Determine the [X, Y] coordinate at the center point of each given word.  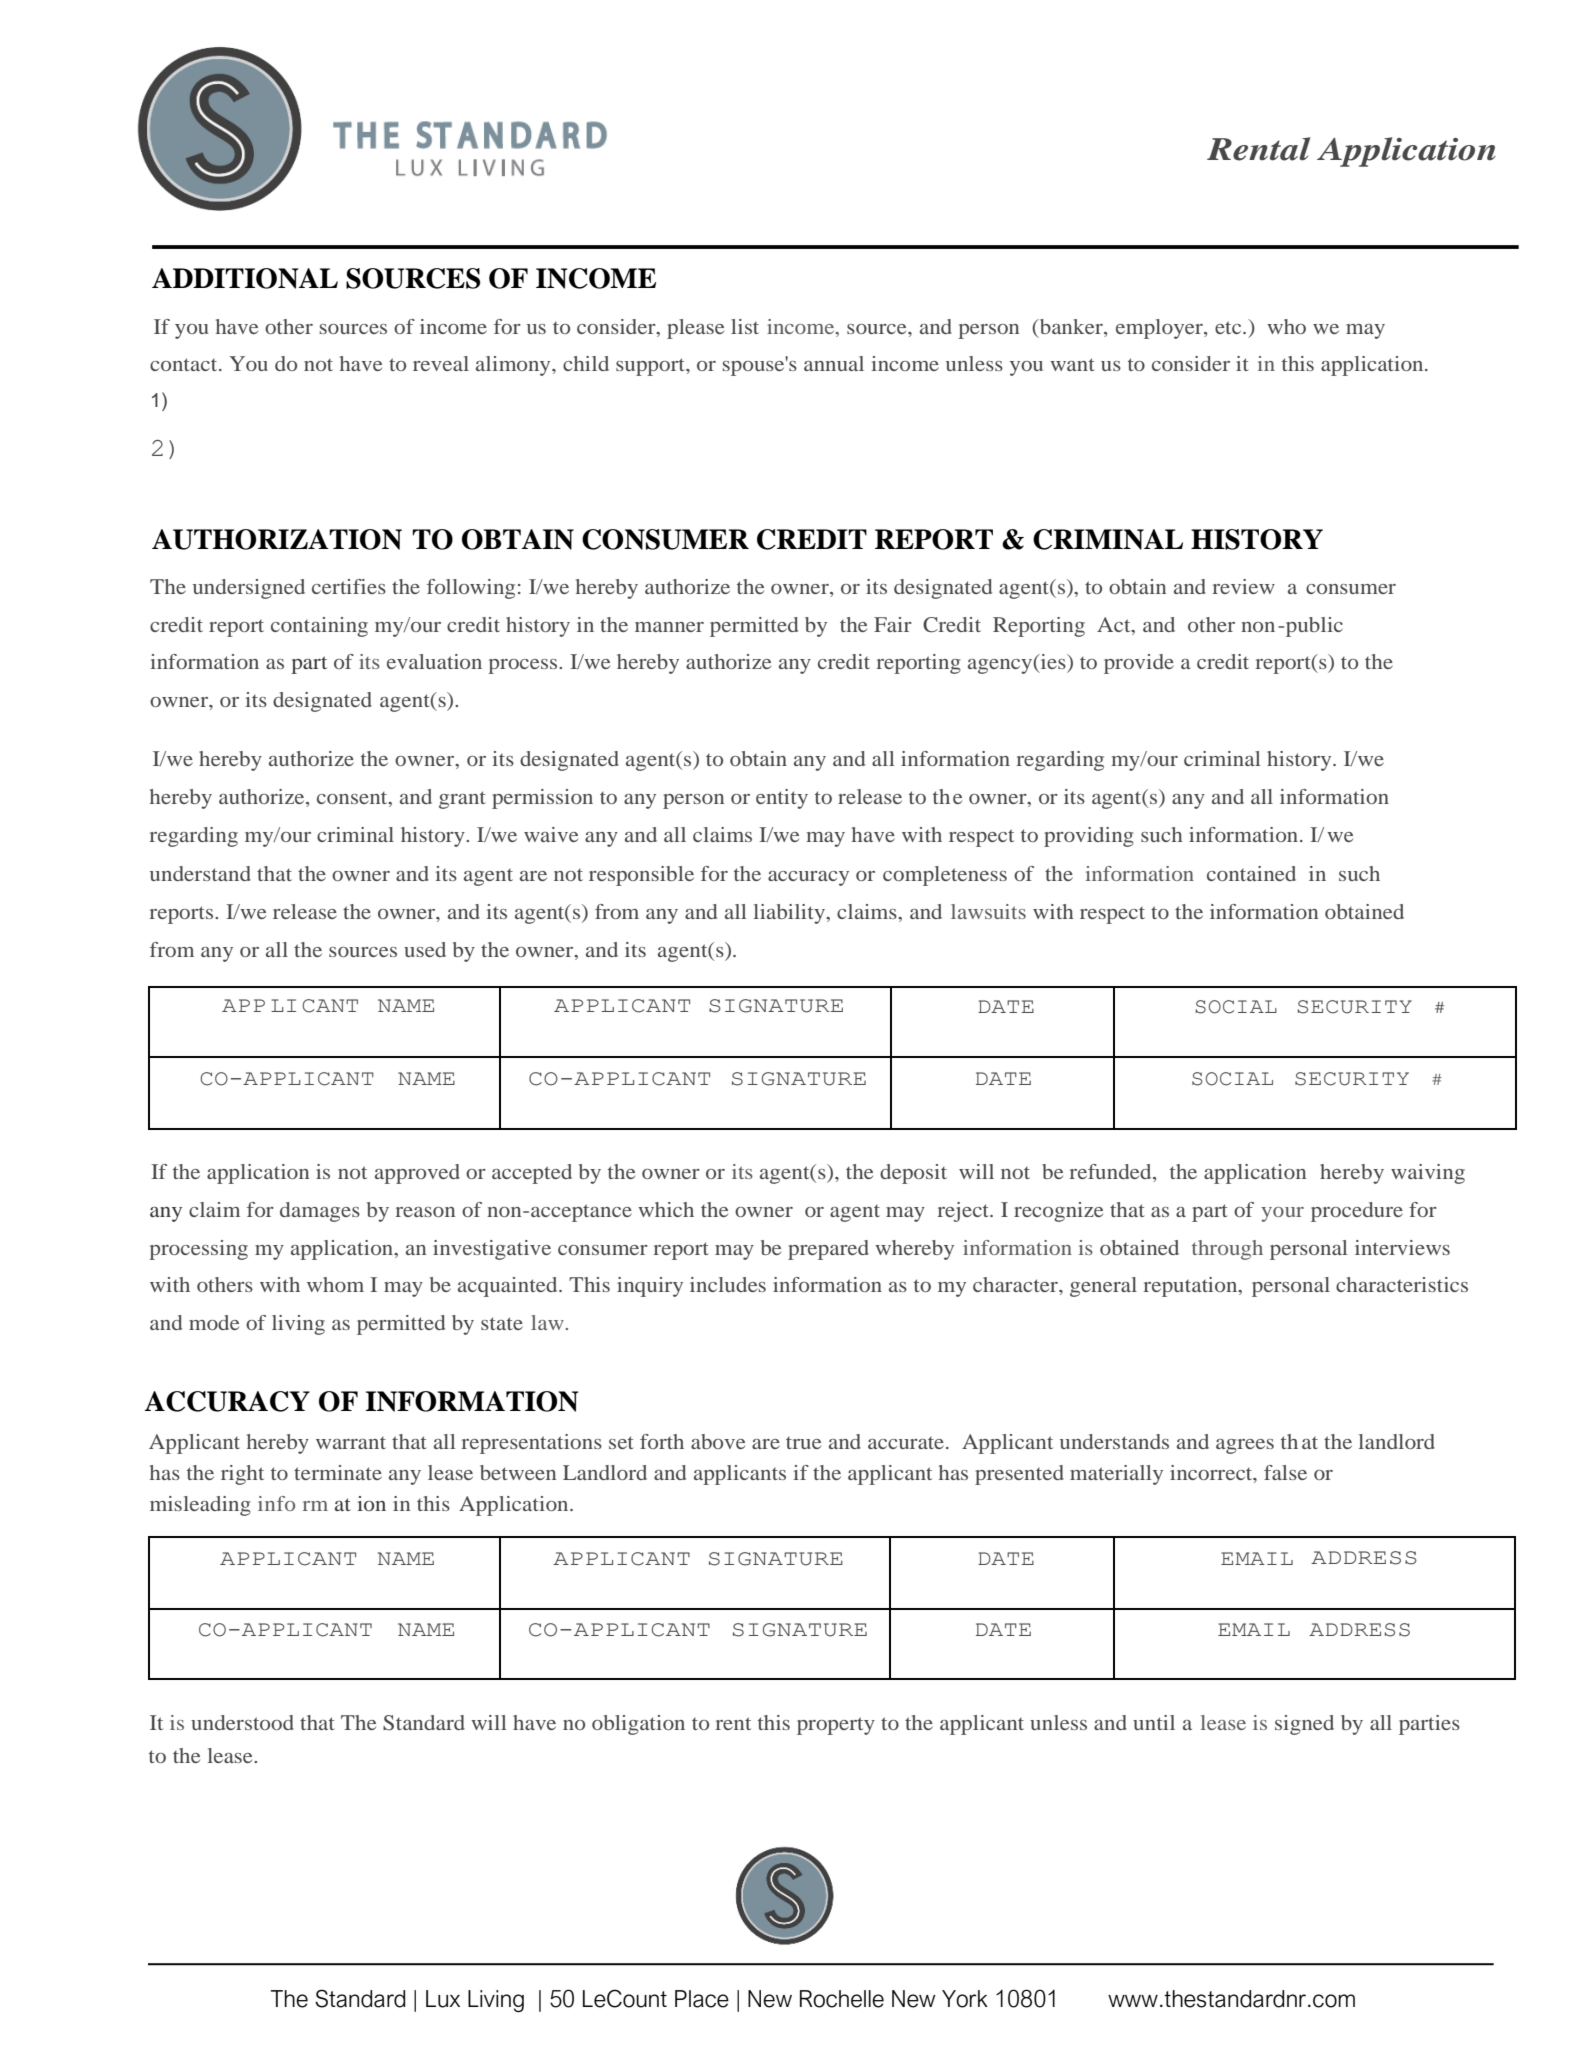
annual [834, 363]
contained [1251, 873]
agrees [1245, 1446]
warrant [351, 1443]
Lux [443, 1999]
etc [1229, 327]
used [425, 949]
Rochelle [842, 1999]
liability [790, 914]
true [803, 1443]
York [965, 1999]
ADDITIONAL [245, 278]
